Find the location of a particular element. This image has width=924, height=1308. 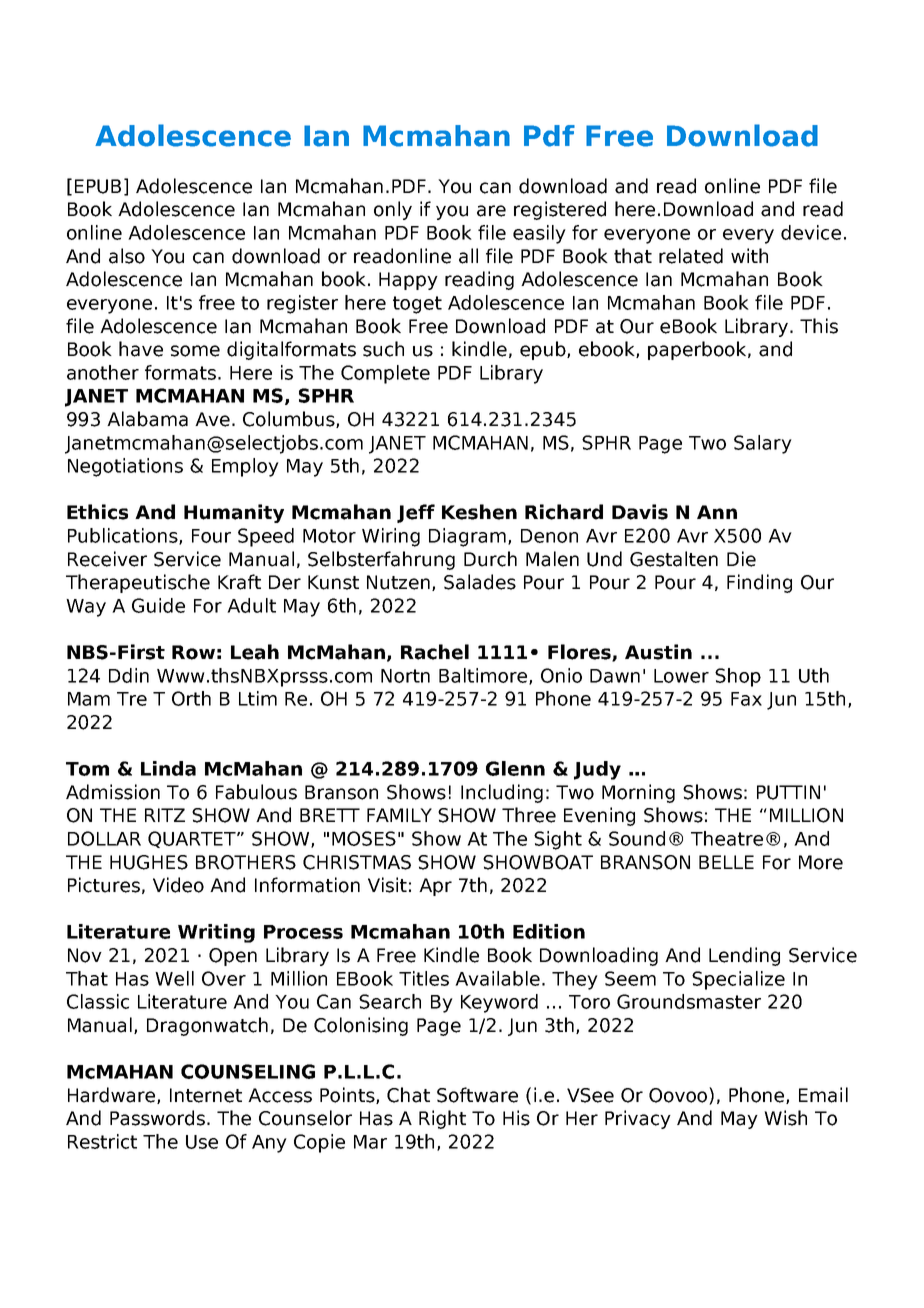

Orth is located at coordinates (191, 698).
